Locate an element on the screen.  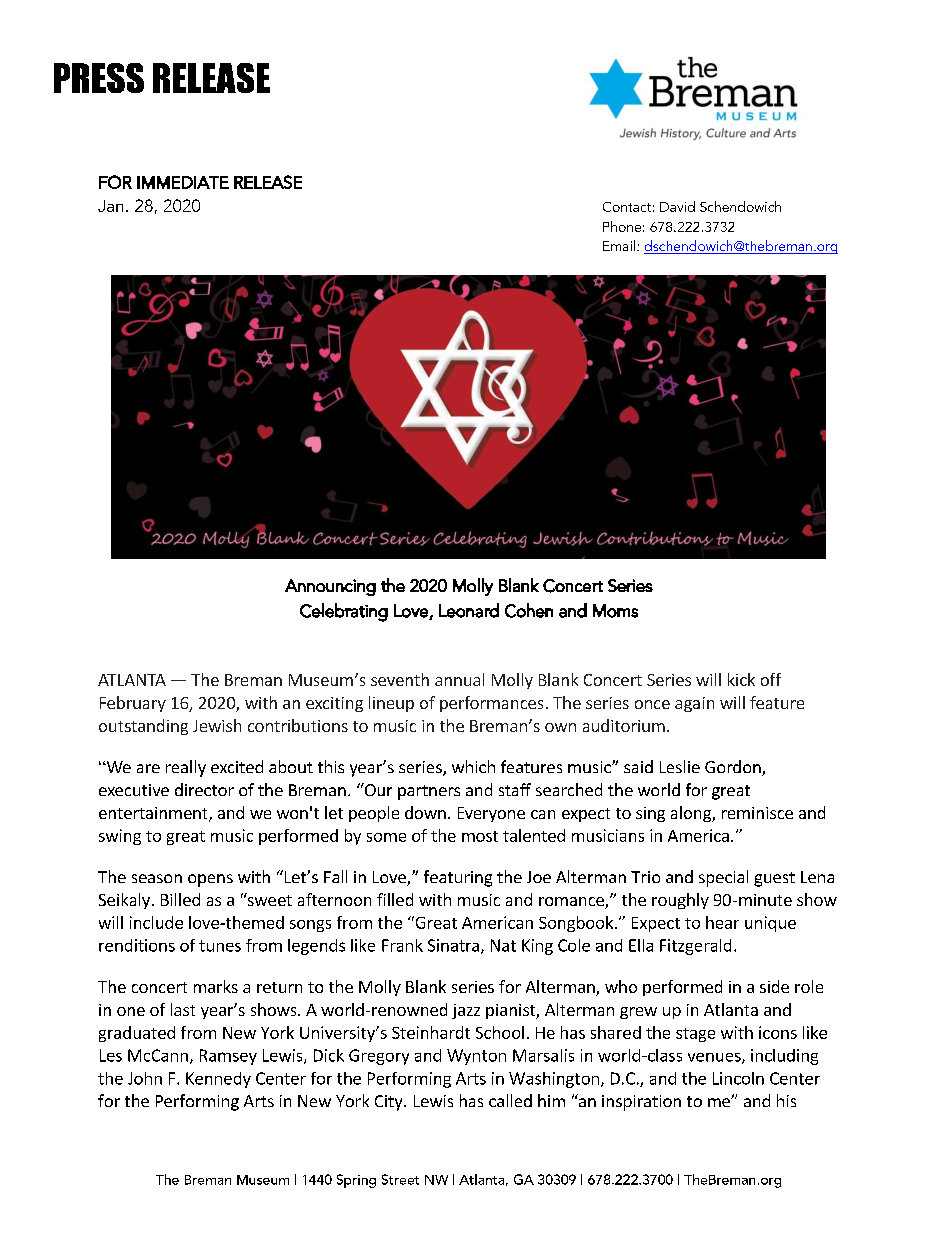
director is located at coordinates (204, 789).
